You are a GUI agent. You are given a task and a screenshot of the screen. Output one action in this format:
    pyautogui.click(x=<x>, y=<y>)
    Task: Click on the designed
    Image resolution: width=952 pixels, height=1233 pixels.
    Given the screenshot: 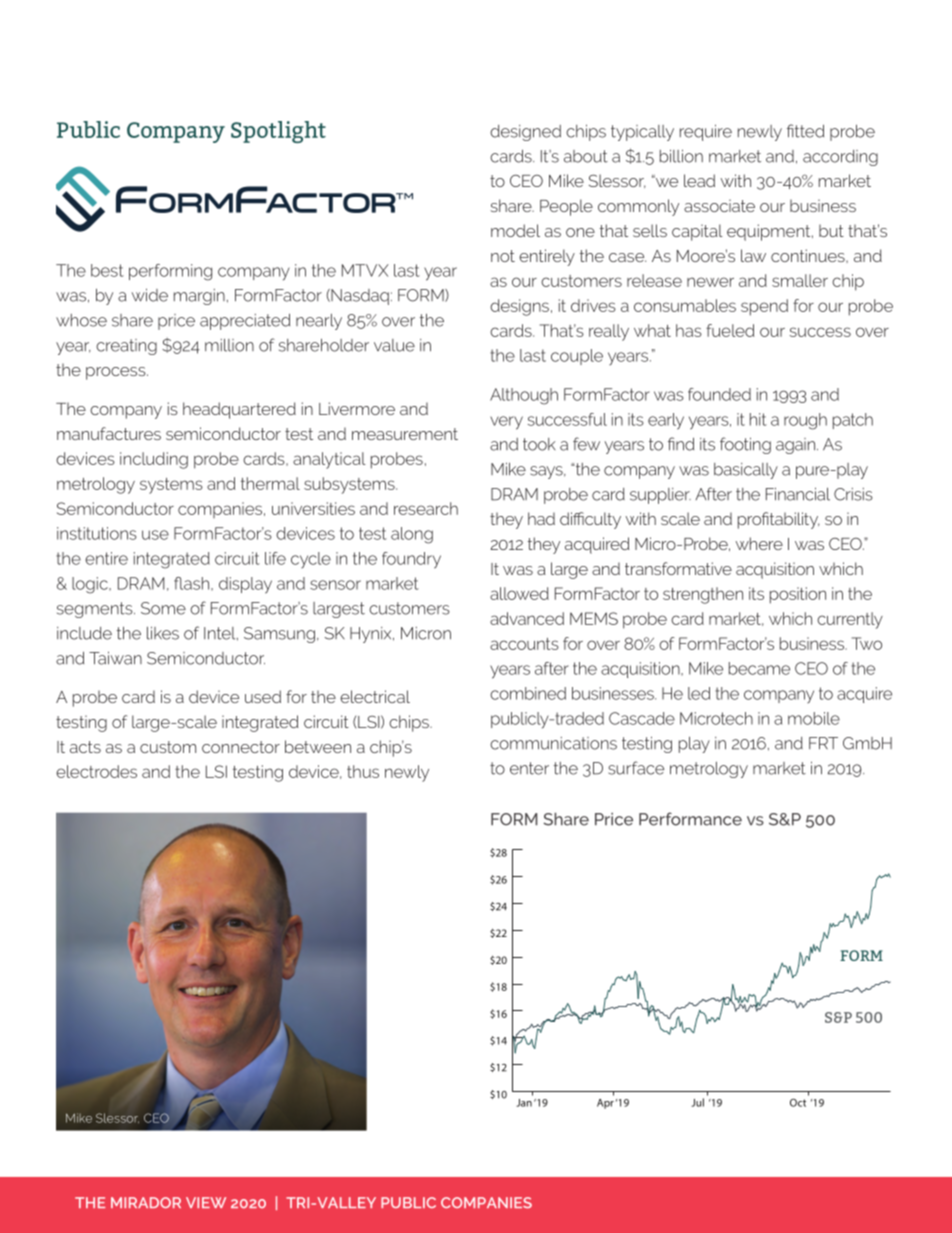 What is the action you would take?
    pyautogui.click(x=525, y=133)
